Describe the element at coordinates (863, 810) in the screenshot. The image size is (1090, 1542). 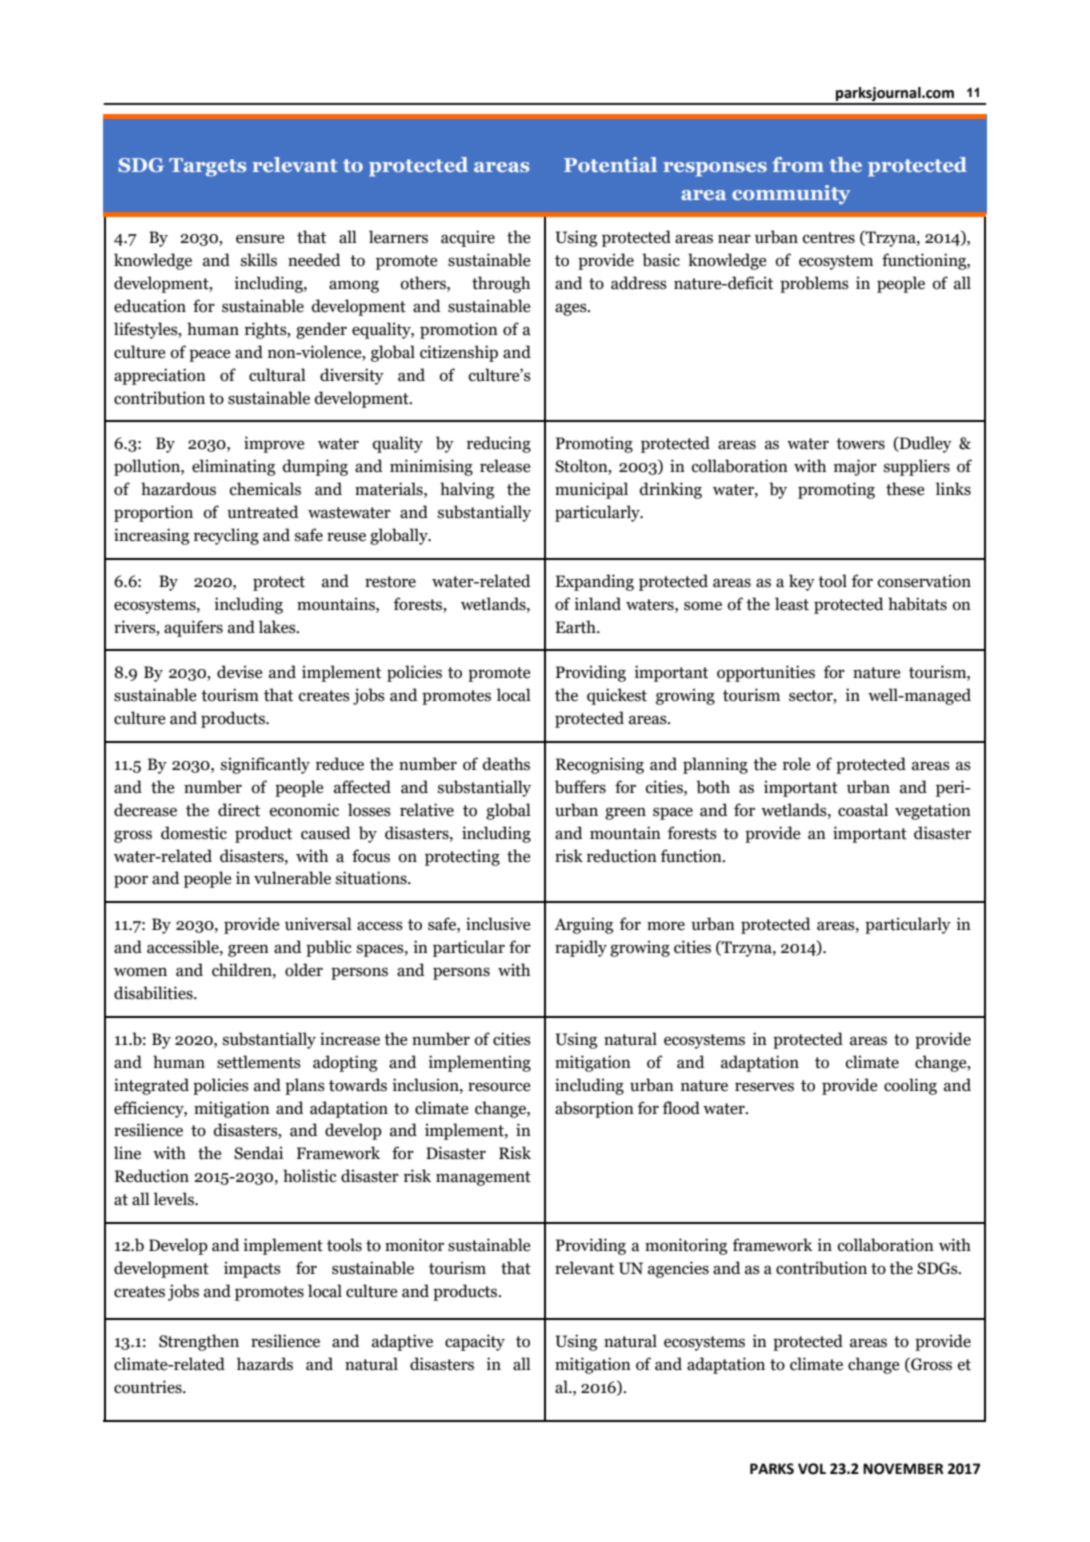
I see `coastal` at that location.
